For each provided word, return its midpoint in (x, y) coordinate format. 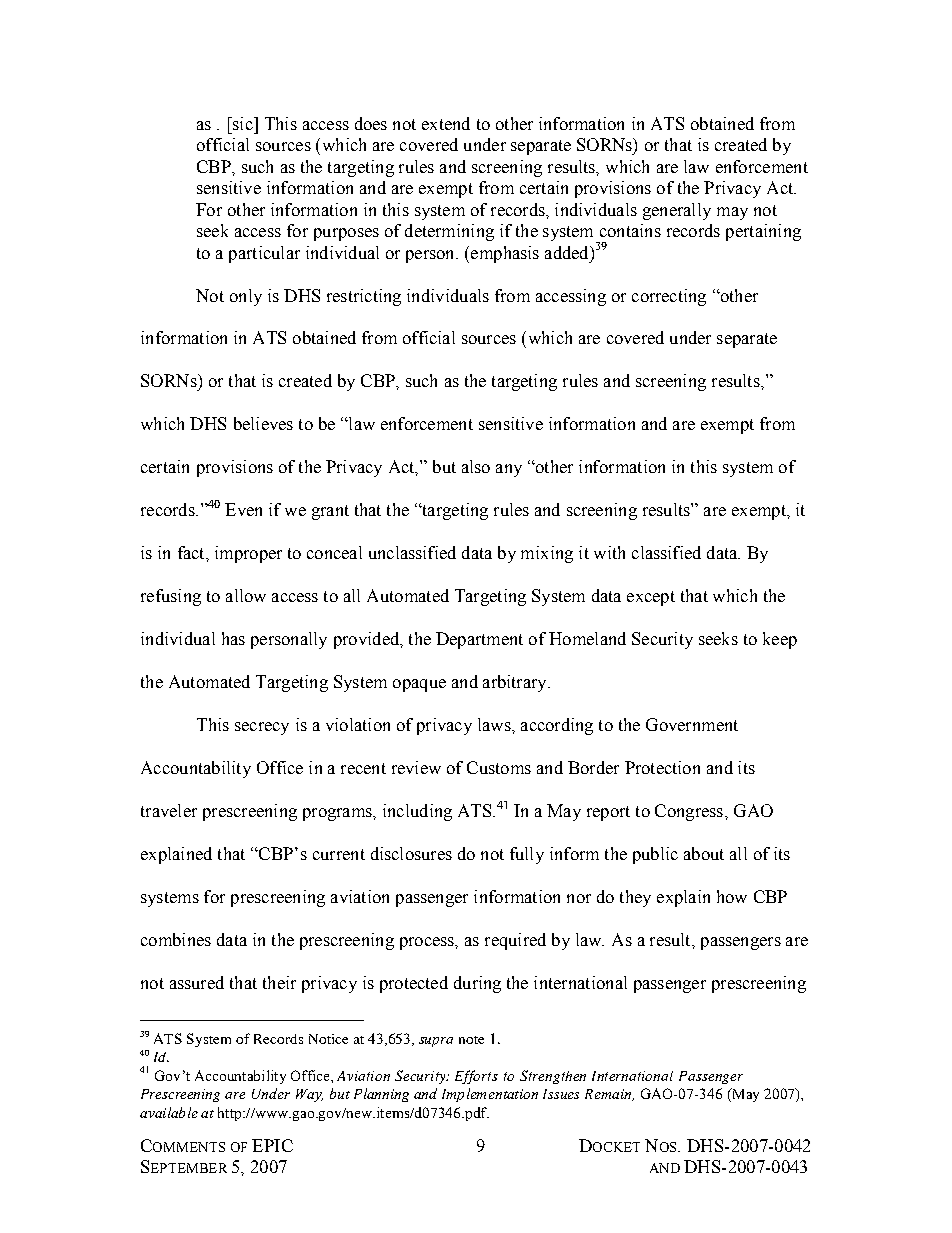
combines (176, 939)
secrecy (262, 728)
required (515, 941)
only (246, 297)
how (732, 896)
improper (248, 554)
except (651, 598)
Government (692, 724)
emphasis (505, 254)
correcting (669, 297)
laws (495, 724)
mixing (547, 554)
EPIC (272, 1145)
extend (446, 123)
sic (243, 123)
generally (677, 211)
